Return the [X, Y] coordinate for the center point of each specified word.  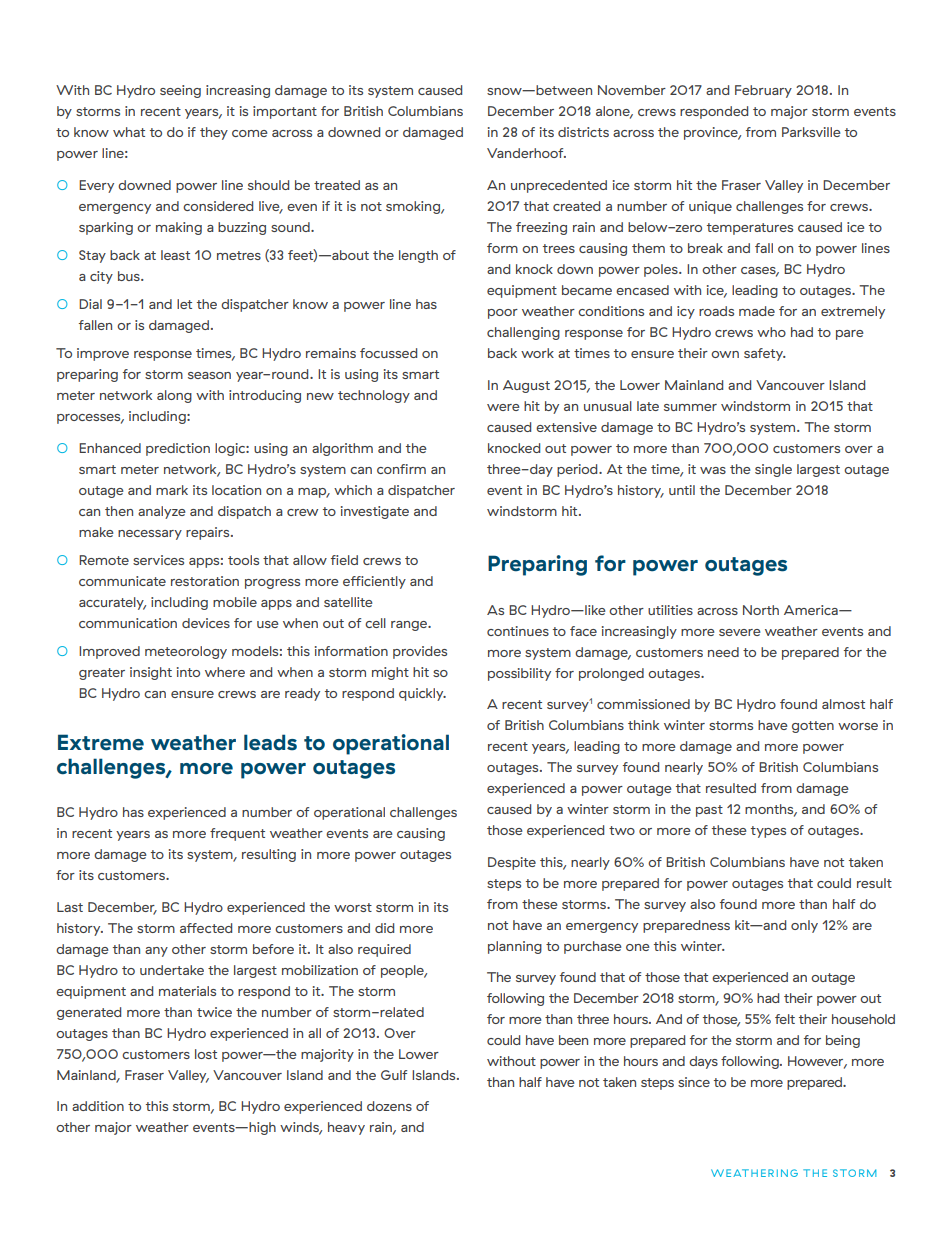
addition [98, 1106]
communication [128, 623]
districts [583, 132]
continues [518, 631]
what [129, 132]
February [763, 91]
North [761, 610]
